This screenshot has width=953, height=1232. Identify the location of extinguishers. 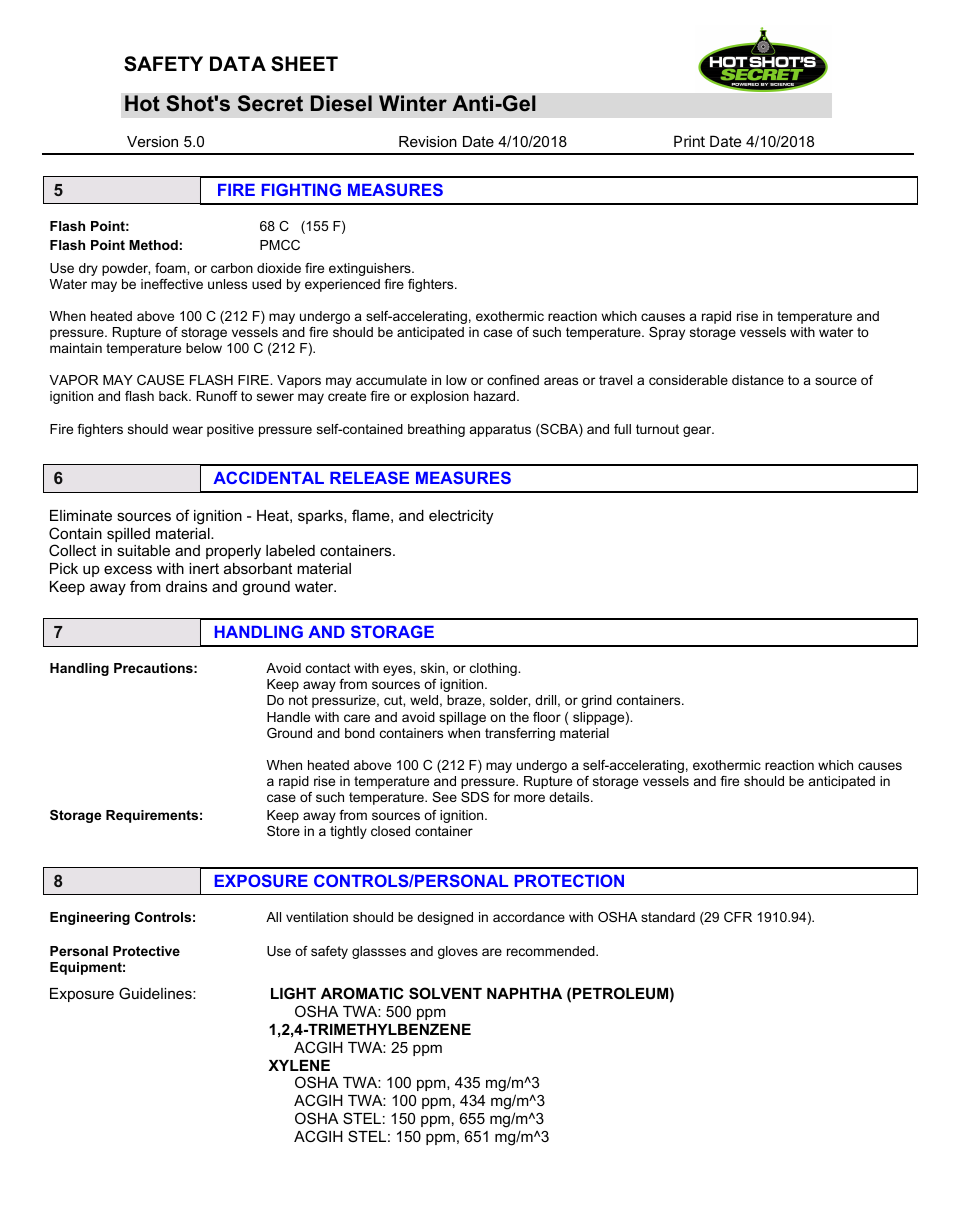
(371, 269).
